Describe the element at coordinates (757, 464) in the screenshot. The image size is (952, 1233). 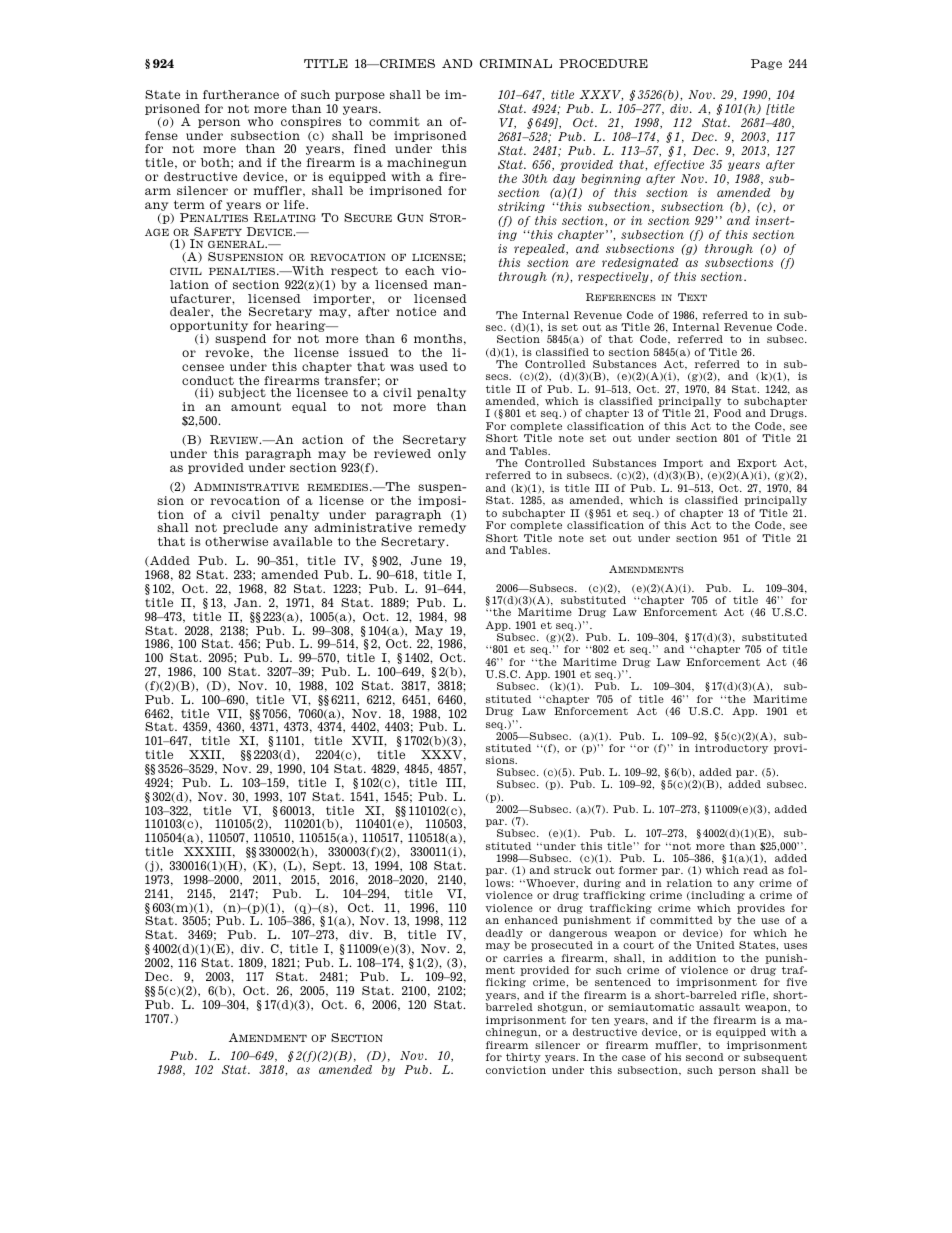
I see `Export` at that location.
